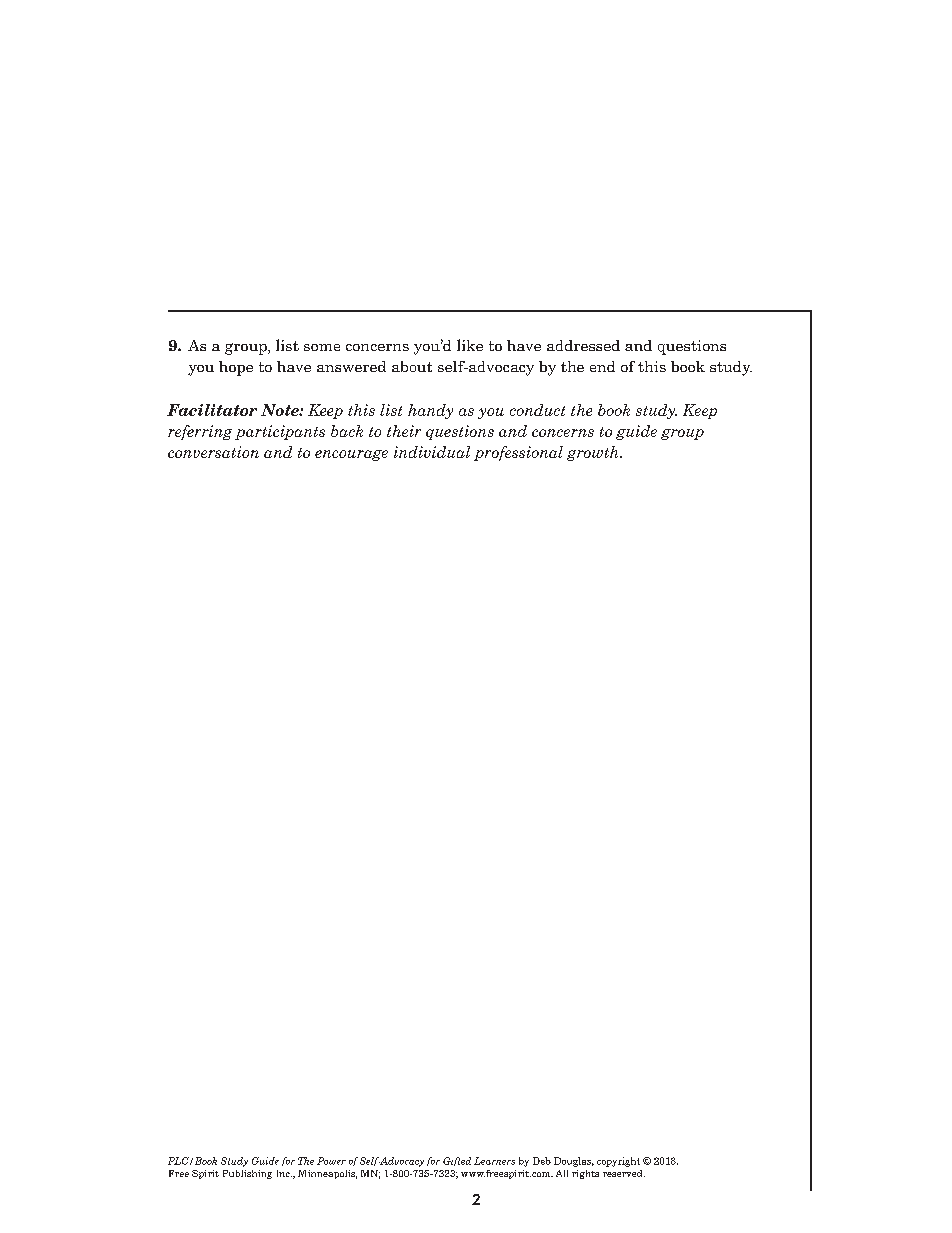  What do you see at coordinates (247, 1174) in the image?
I see `Publishing` at bounding box center [247, 1174].
